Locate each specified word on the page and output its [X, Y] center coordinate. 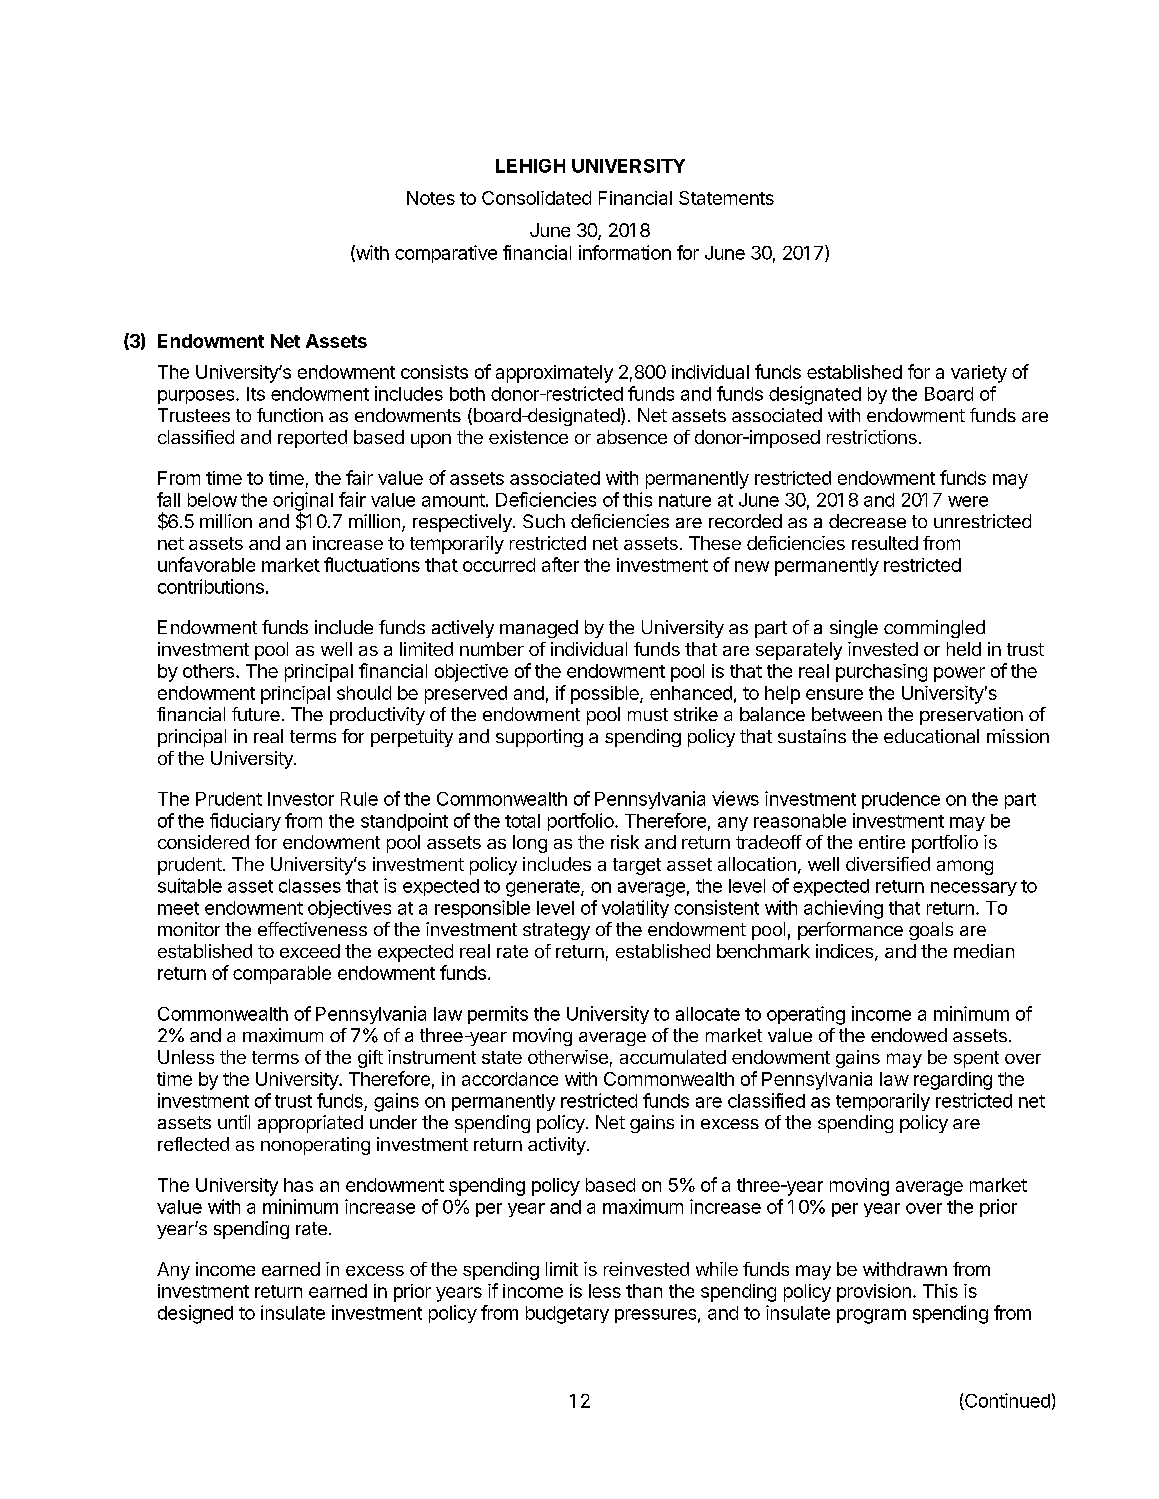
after [560, 564]
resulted [885, 543]
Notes [431, 198]
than [644, 1291]
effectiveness [312, 929]
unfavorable [206, 564]
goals [931, 931]
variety [979, 374]
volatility [635, 909]
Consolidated [536, 198]
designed [195, 1314]
